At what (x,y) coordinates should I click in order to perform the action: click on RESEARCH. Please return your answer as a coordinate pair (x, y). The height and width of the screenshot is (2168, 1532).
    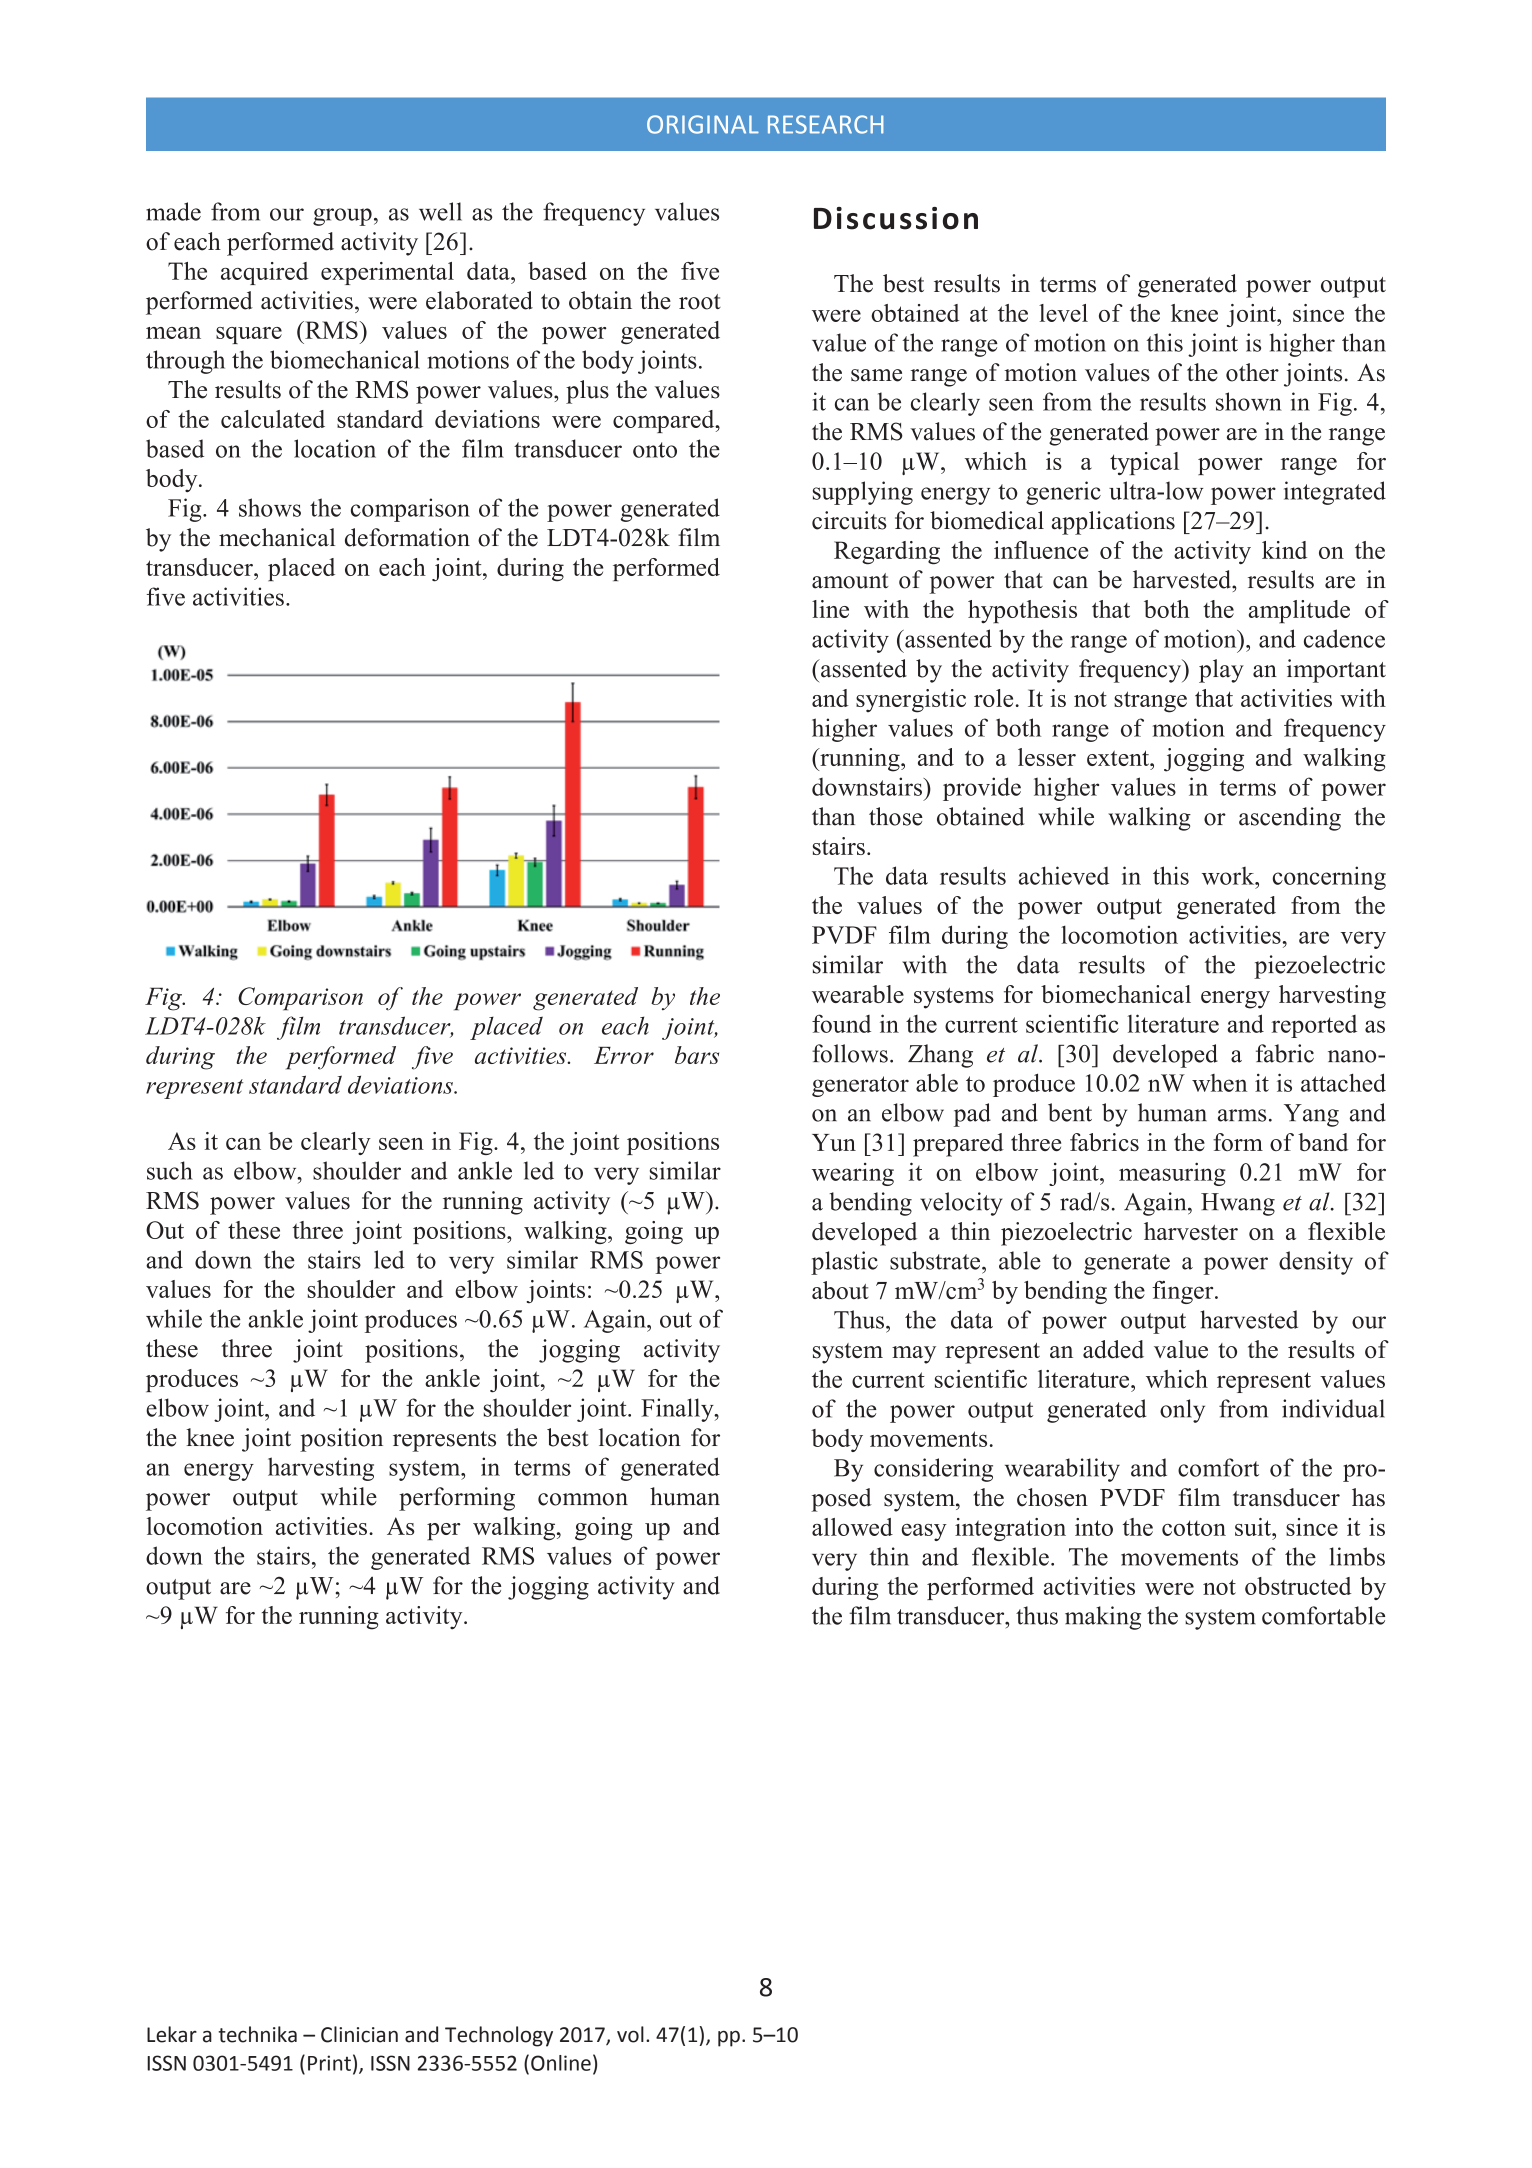
    Looking at the image, I should click on (825, 124).
